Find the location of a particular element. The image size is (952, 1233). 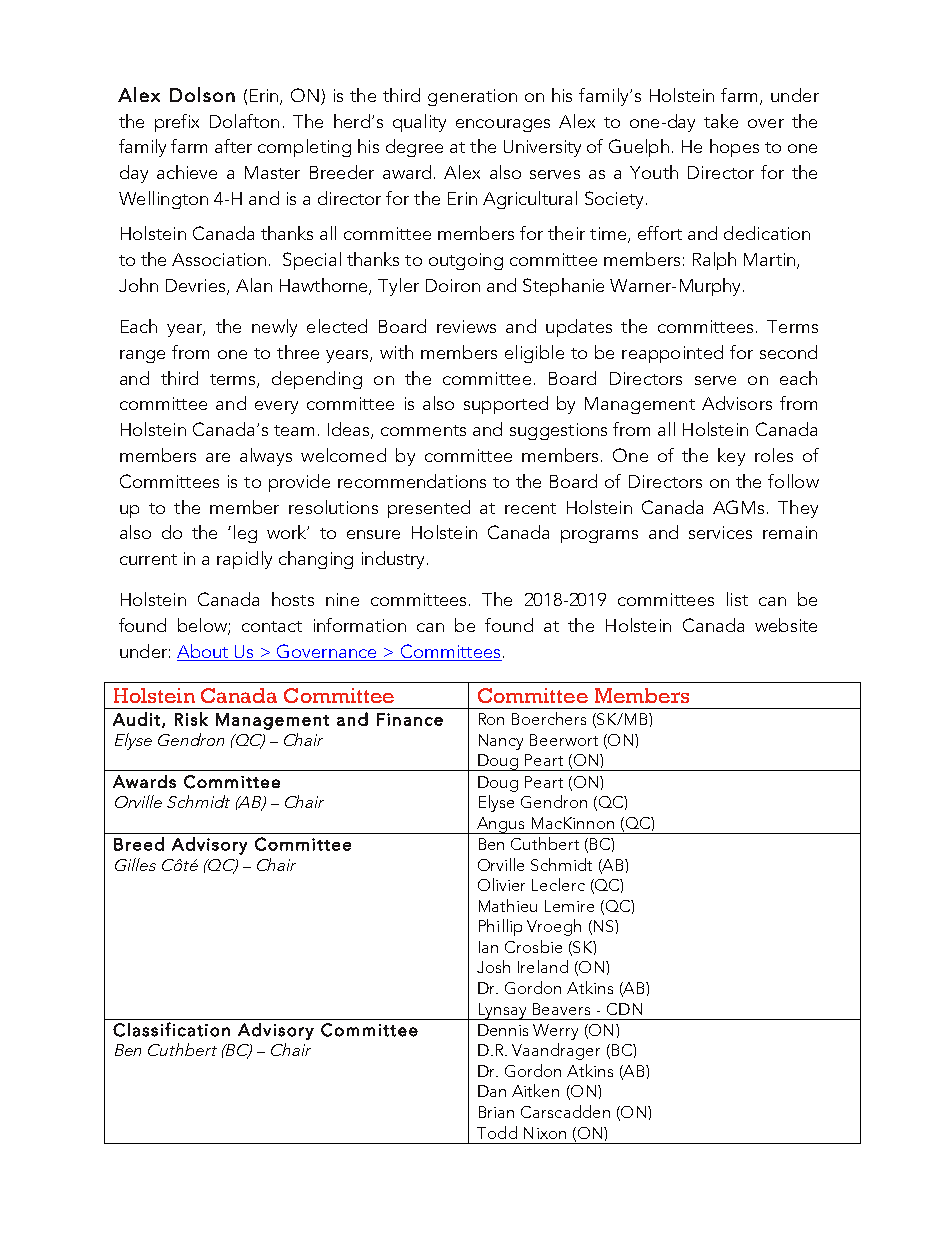

Risk is located at coordinates (191, 719).
